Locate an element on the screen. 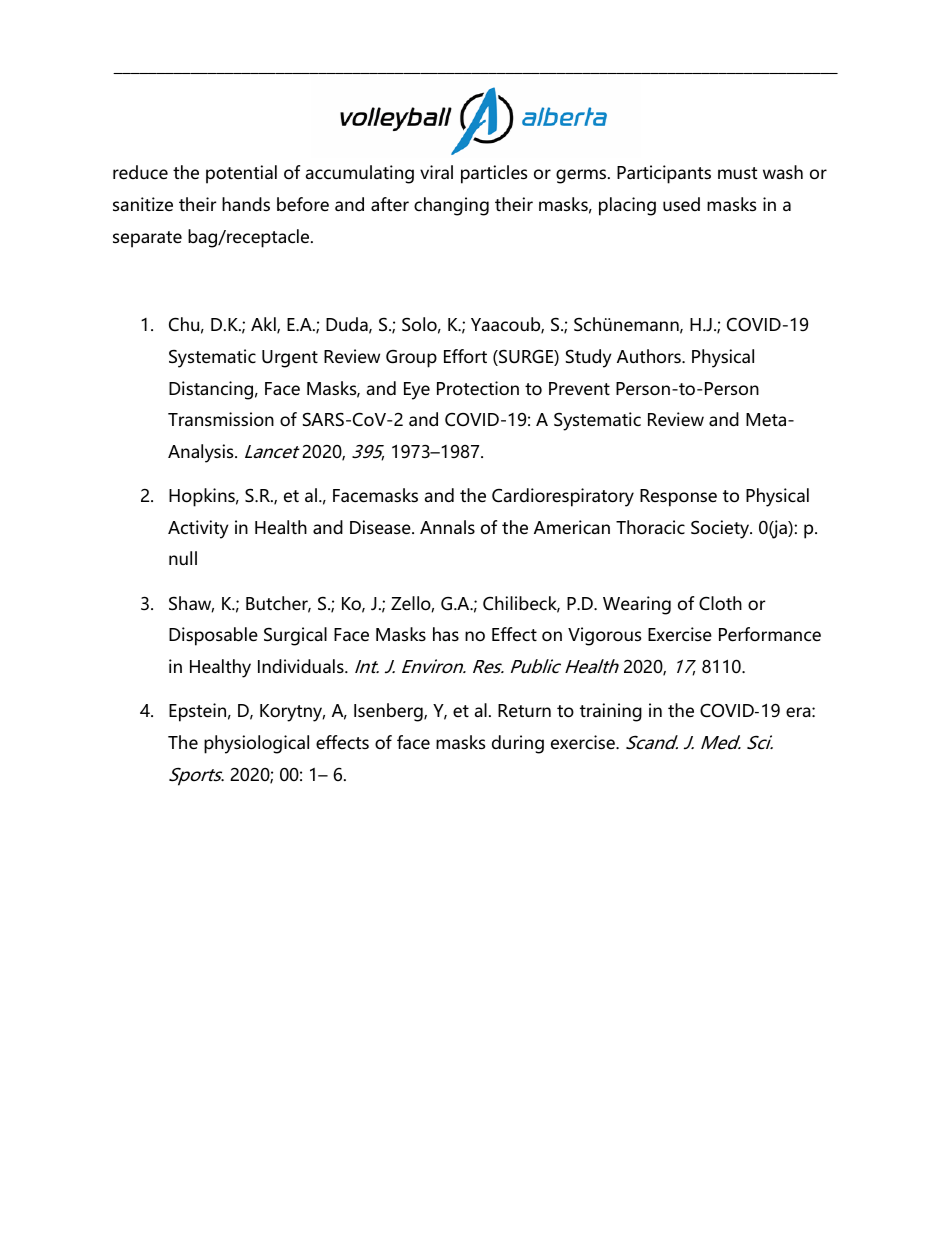  used is located at coordinates (681, 204).
